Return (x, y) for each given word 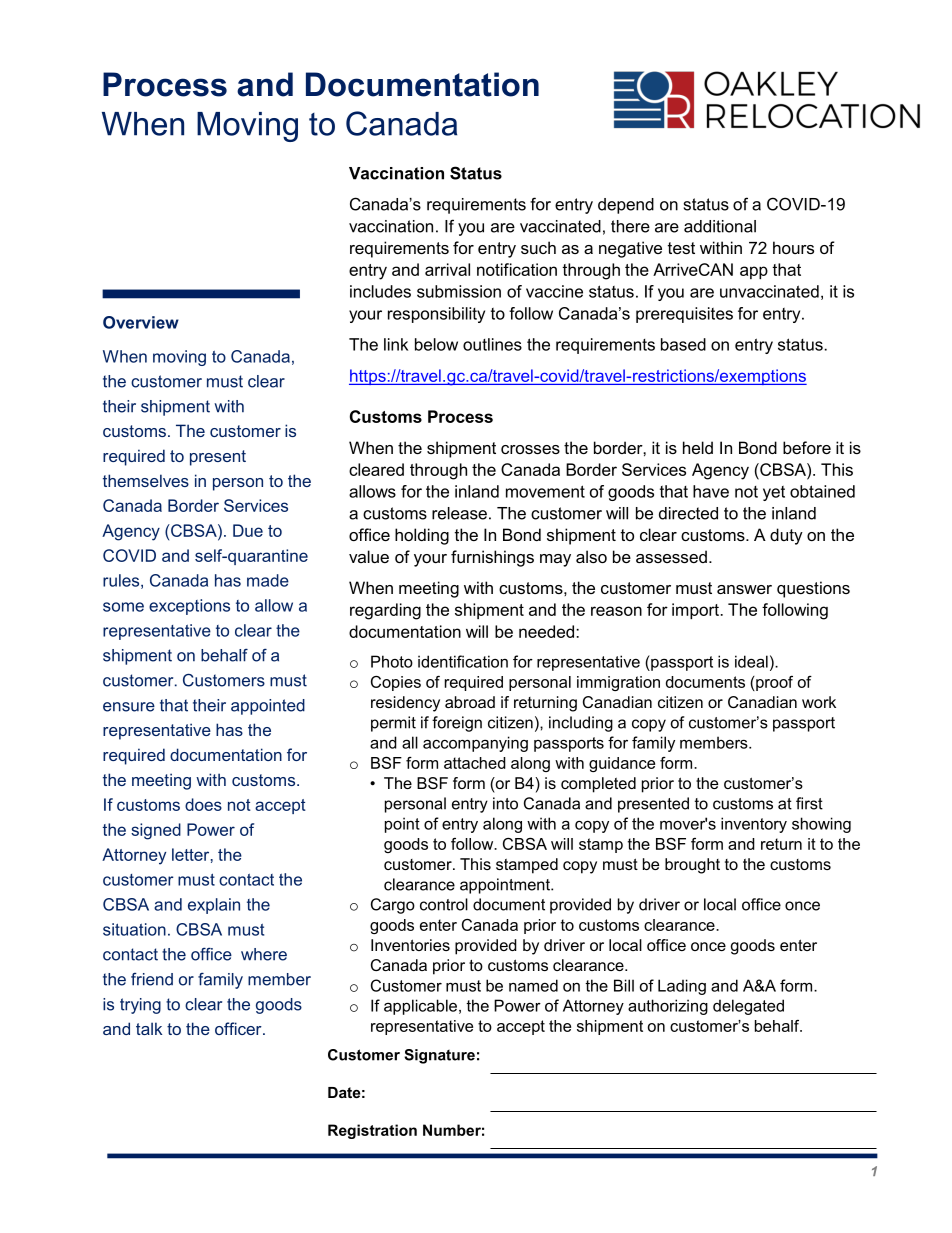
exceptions (189, 607)
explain (214, 906)
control (444, 904)
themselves (146, 480)
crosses (530, 449)
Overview (141, 322)
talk (149, 1028)
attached (475, 763)
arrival (447, 269)
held (698, 447)
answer (744, 589)
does (203, 804)
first (809, 803)
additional (720, 226)
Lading (682, 987)
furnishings (492, 558)
